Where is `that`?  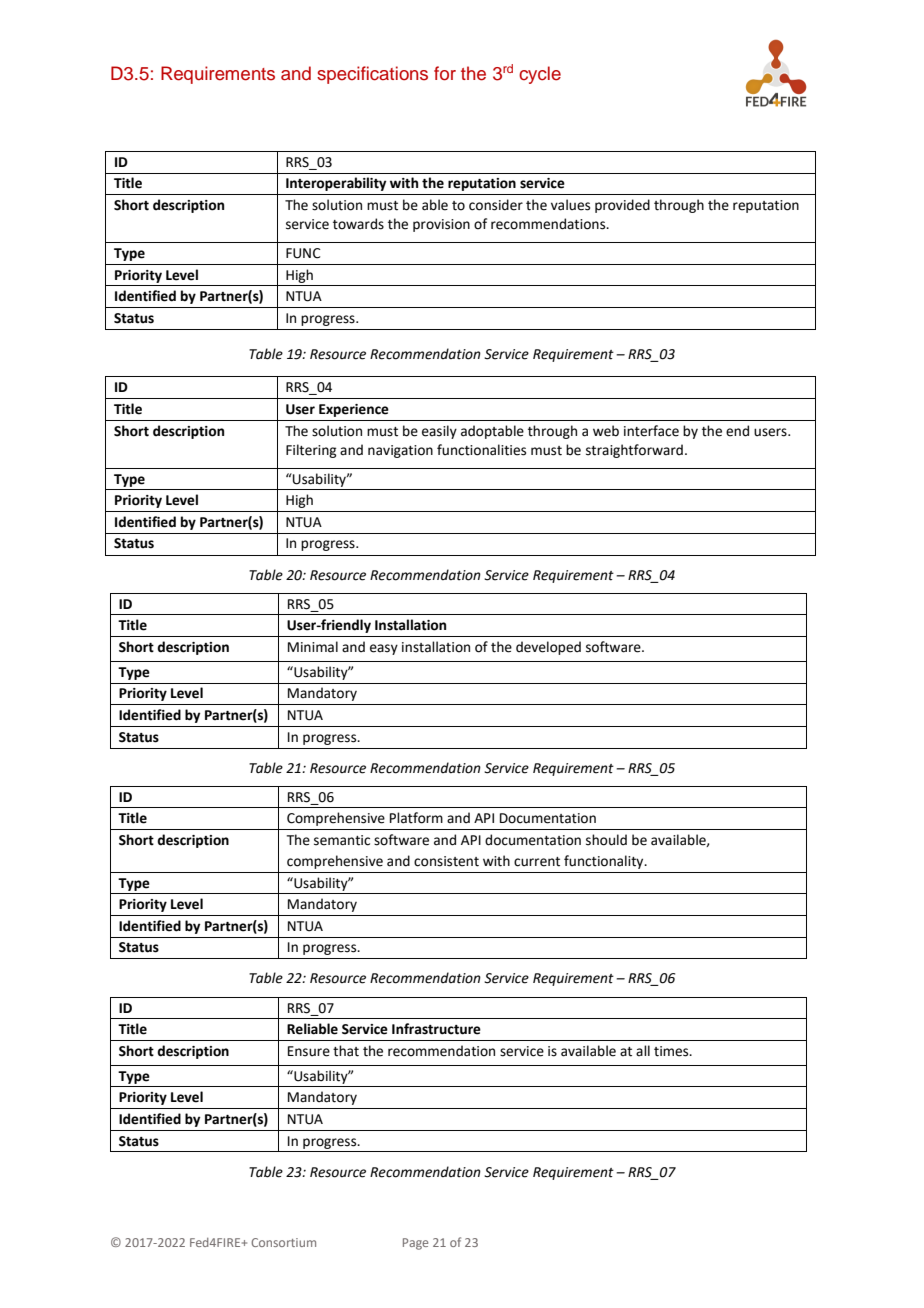
that is located at coordinates (346, 1051).
